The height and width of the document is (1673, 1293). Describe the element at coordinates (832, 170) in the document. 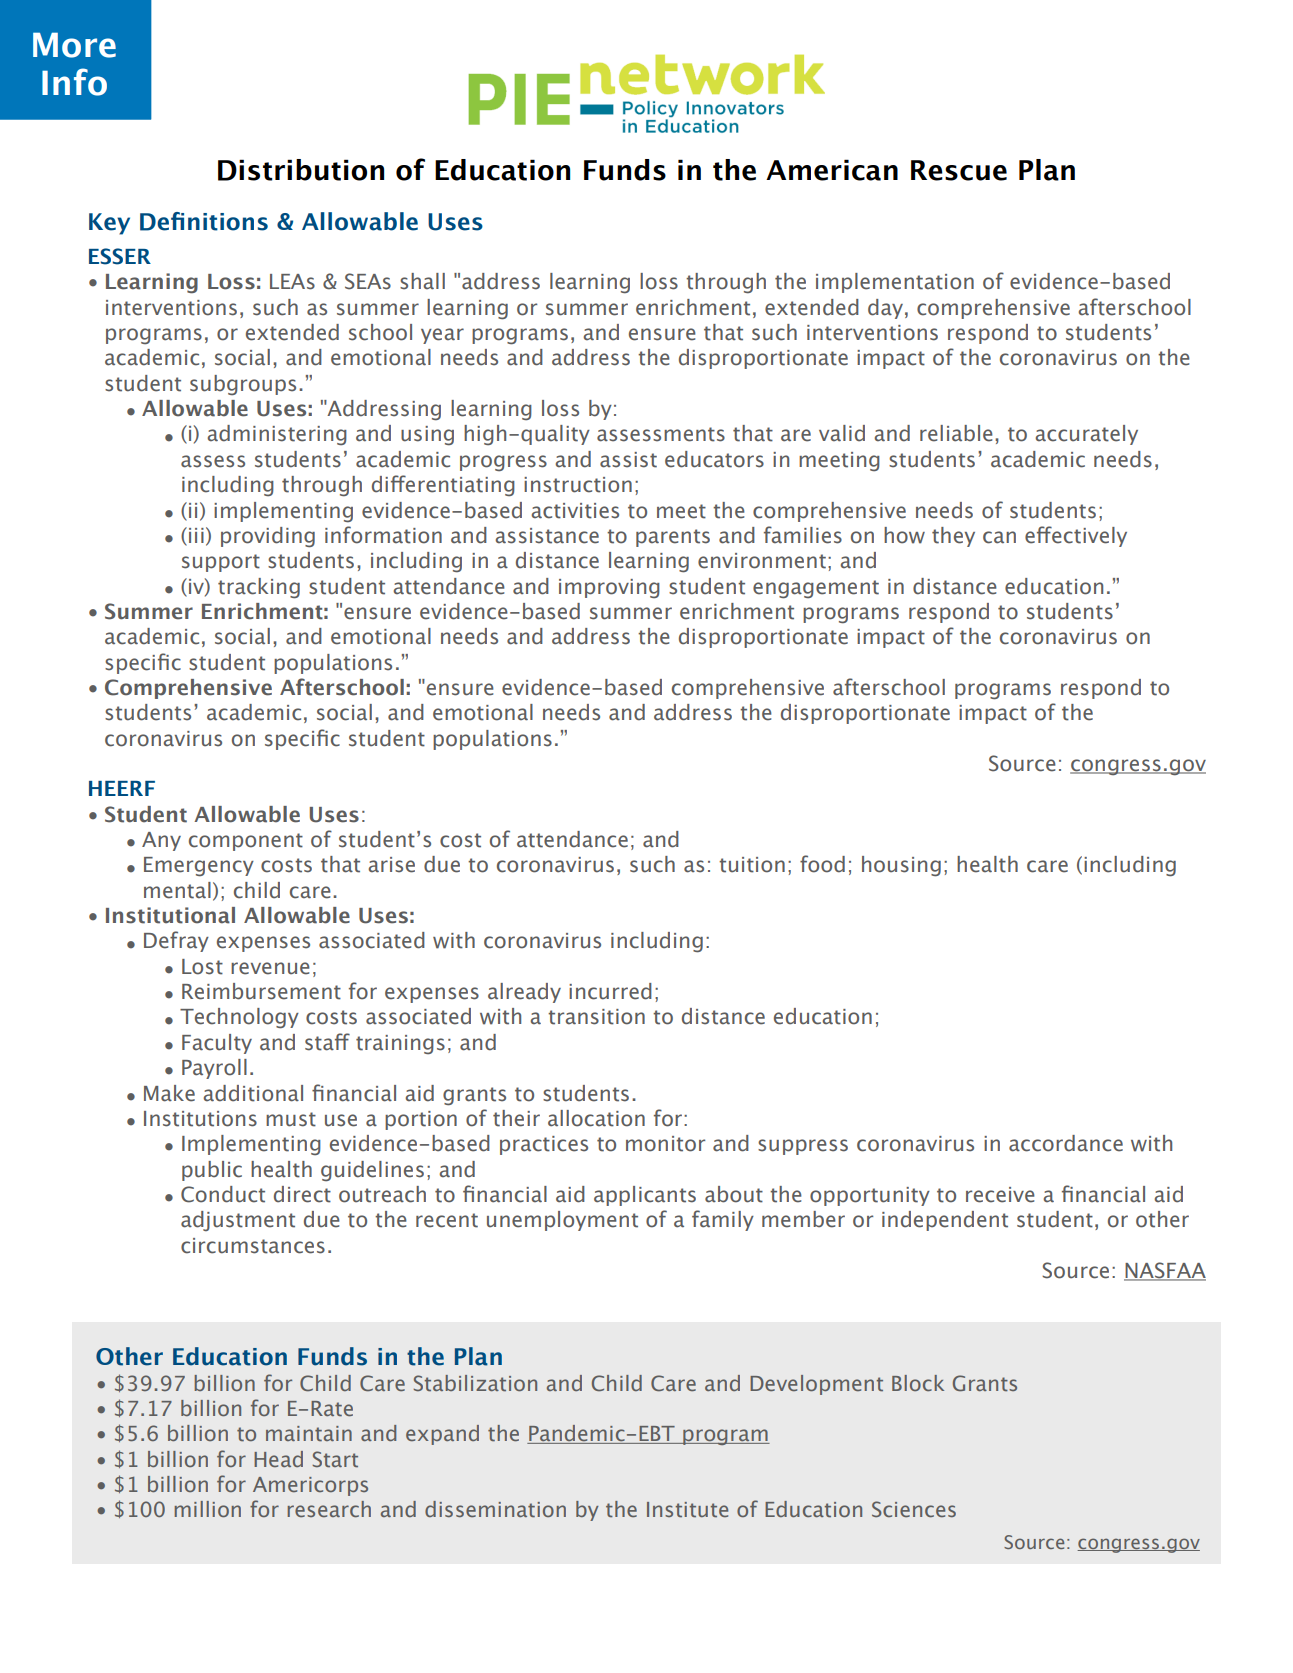

I see `American` at that location.
